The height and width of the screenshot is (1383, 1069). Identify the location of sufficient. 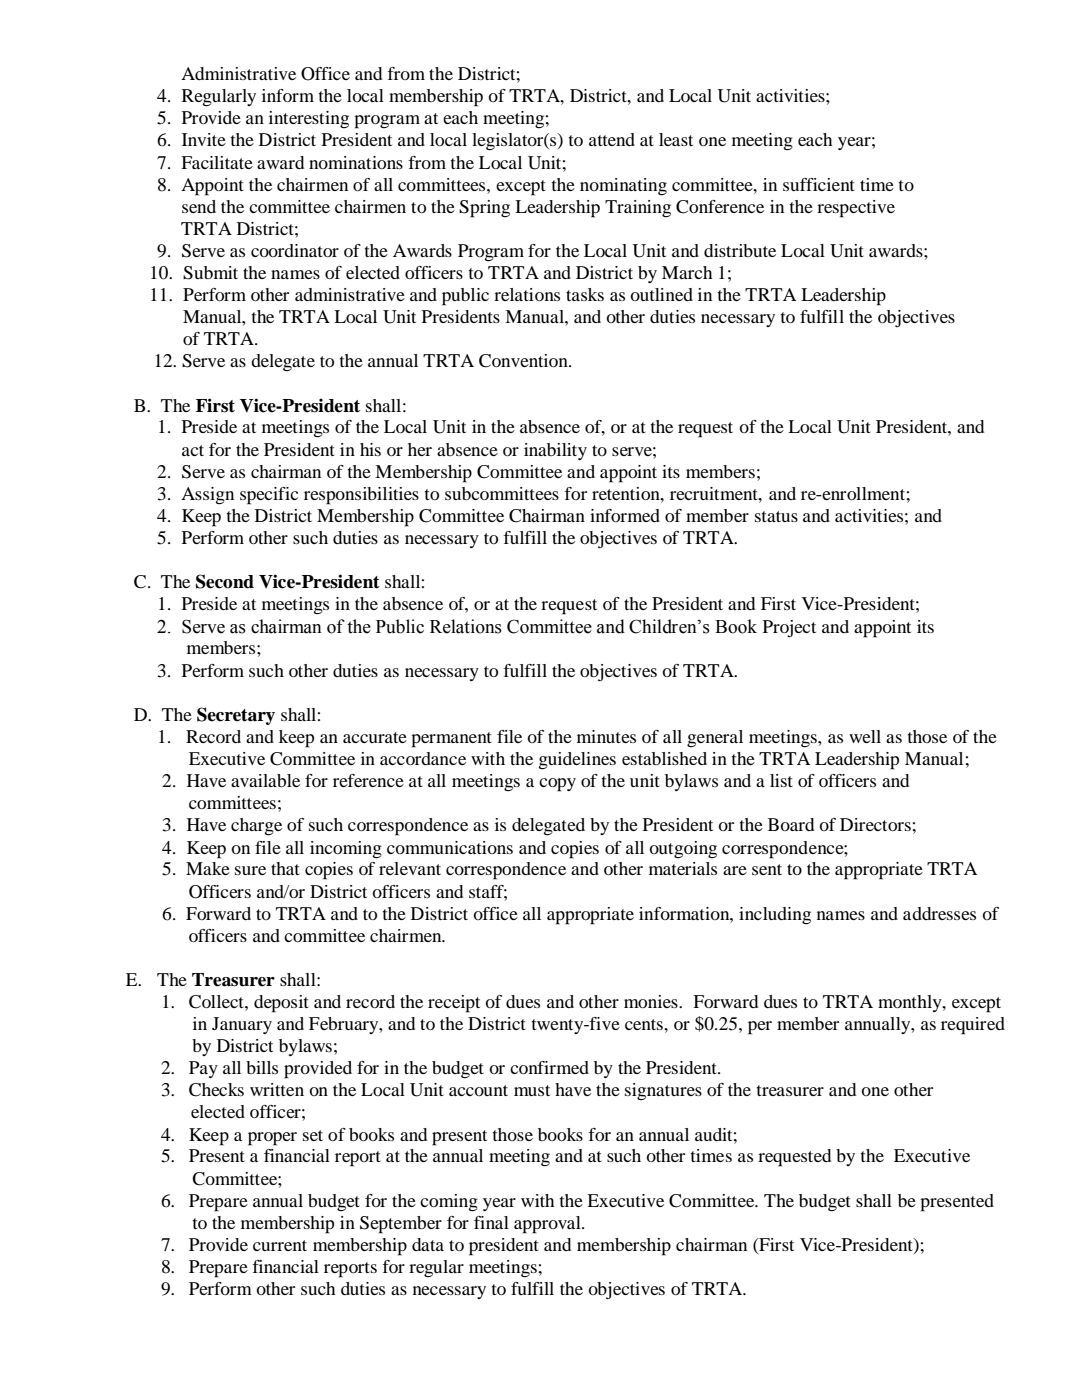
(819, 184).
